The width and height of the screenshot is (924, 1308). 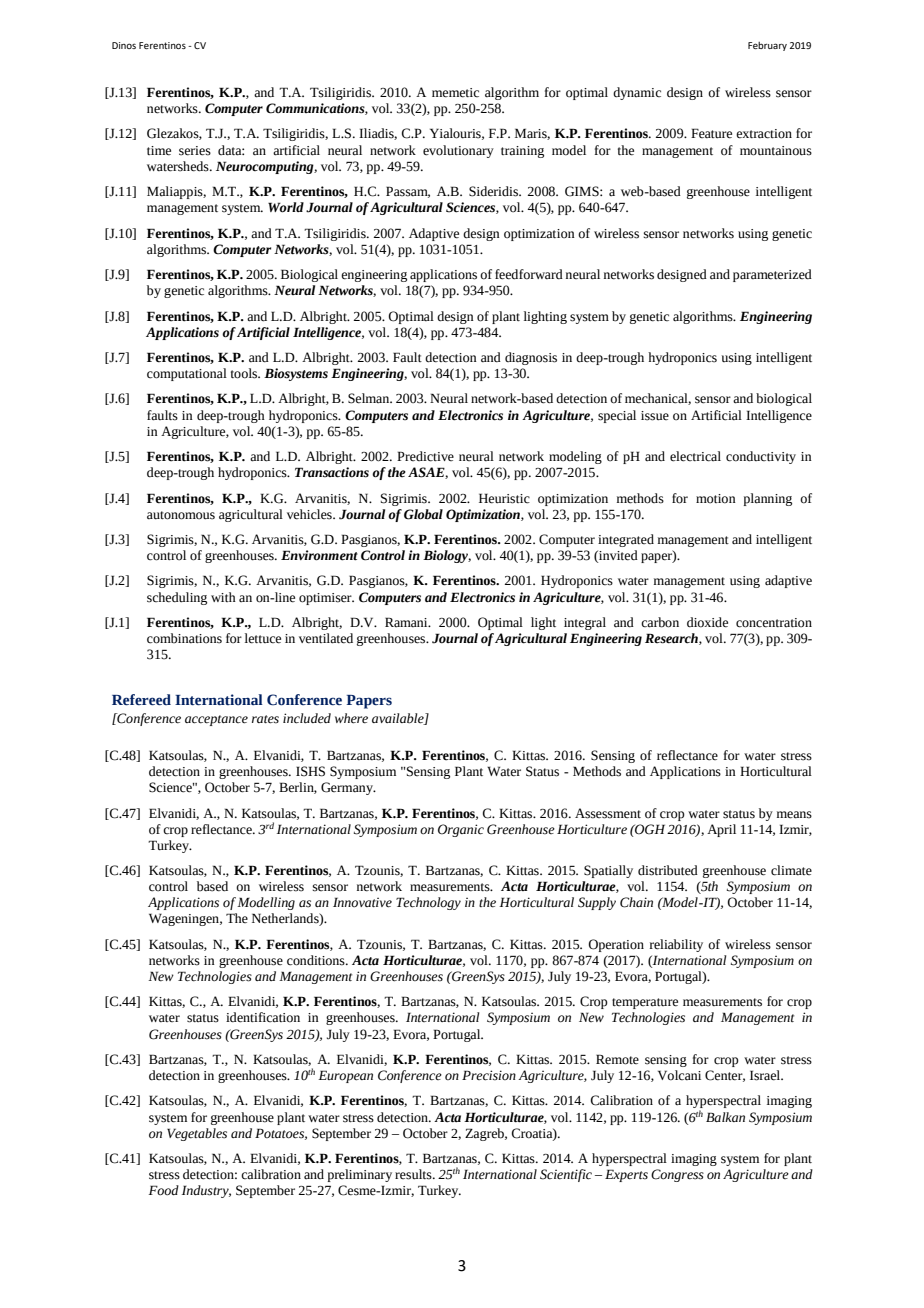 I want to click on Congress, so click(x=677, y=1175).
